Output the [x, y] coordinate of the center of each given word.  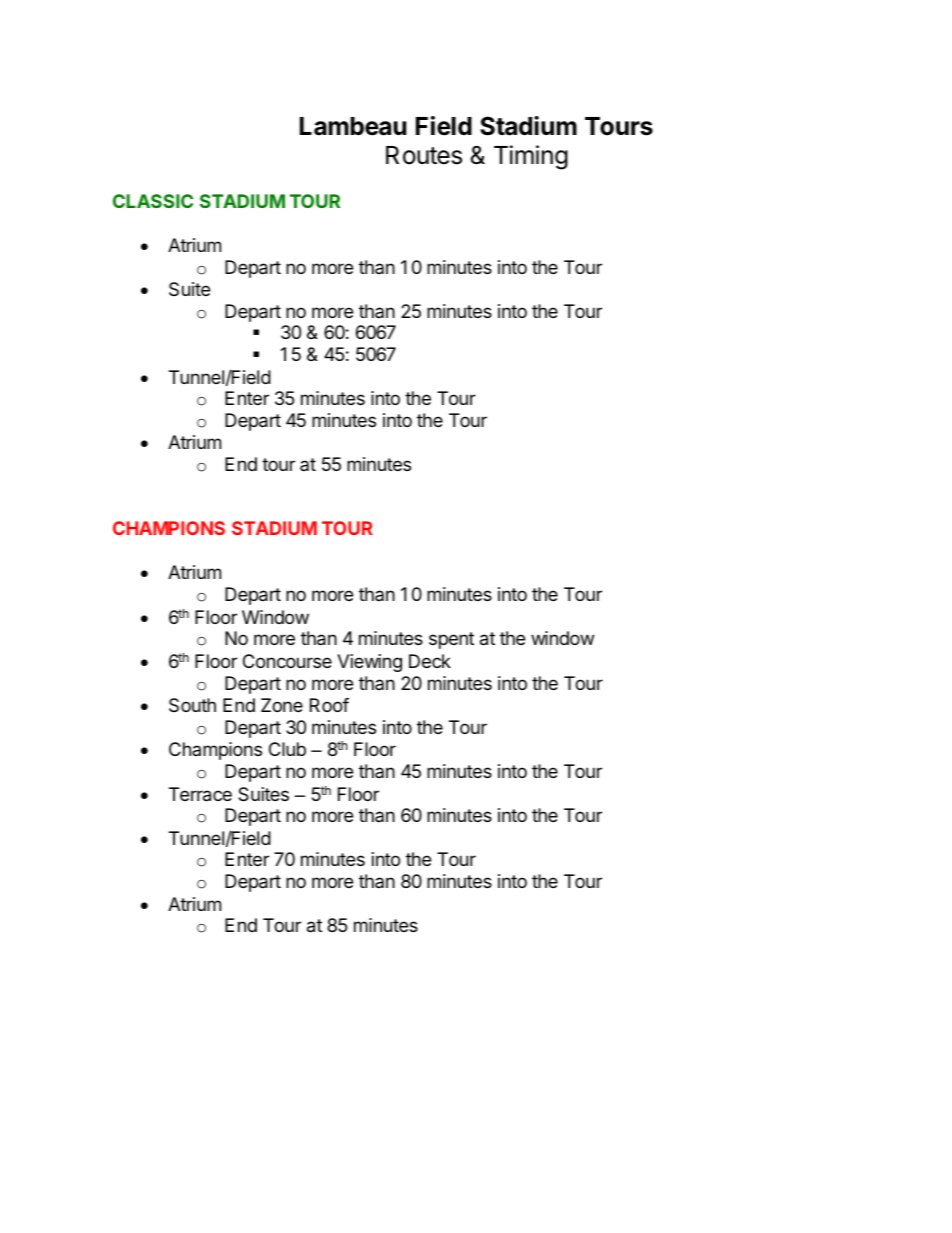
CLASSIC [153, 201]
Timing [531, 157]
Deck [430, 661]
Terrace [200, 794]
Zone [282, 705]
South [192, 705]
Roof [329, 705]
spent [451, 640]
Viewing [369, 663]
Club [287, 749]
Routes [424, 155]
